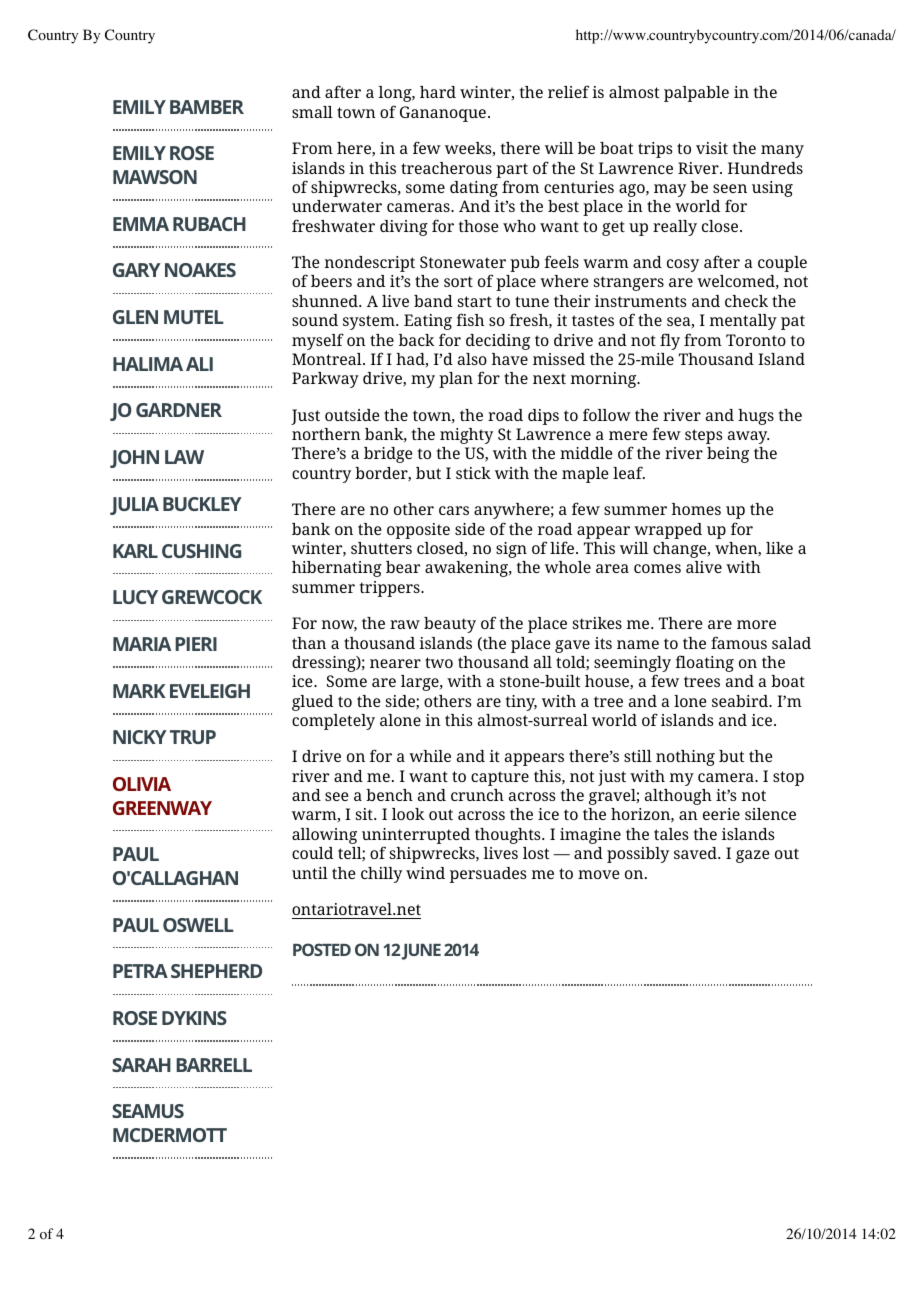 The height and width of the document is (1308, 924). I want to click on BAMBER, so click(207, 107).
